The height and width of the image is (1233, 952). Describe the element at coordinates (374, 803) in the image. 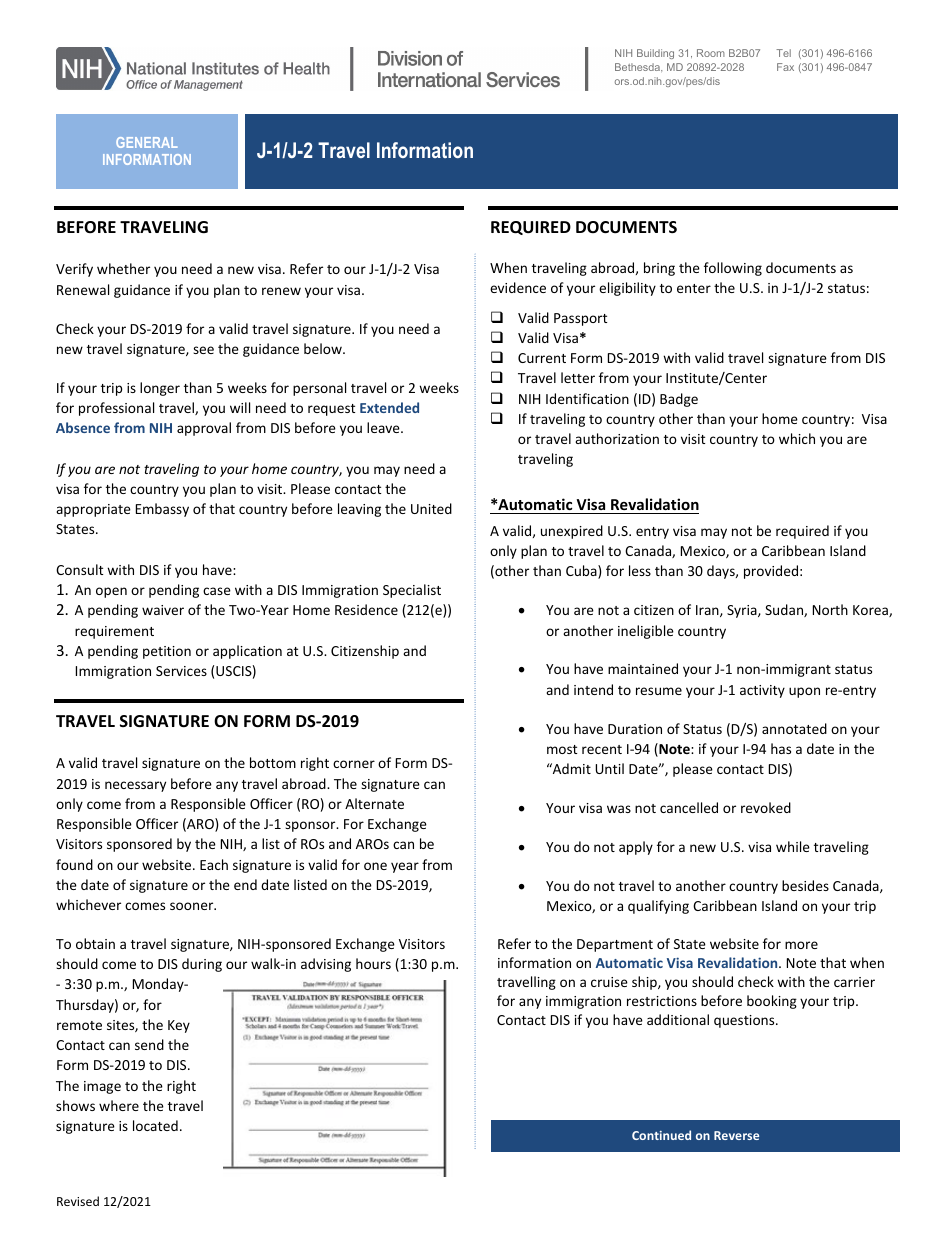

I see `Alternate` at that location.
